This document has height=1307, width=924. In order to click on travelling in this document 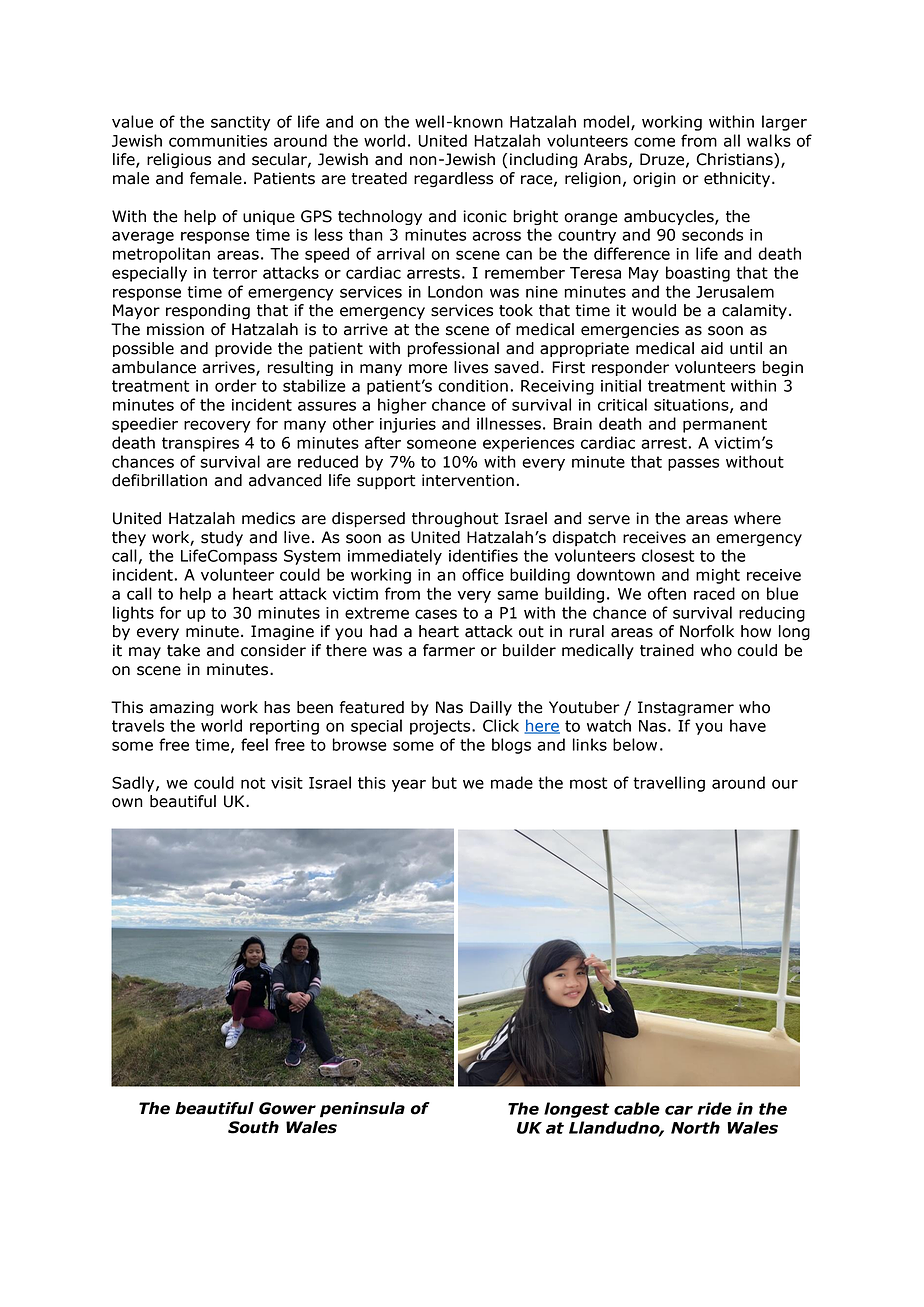, I will do `click(669, 784)`.
